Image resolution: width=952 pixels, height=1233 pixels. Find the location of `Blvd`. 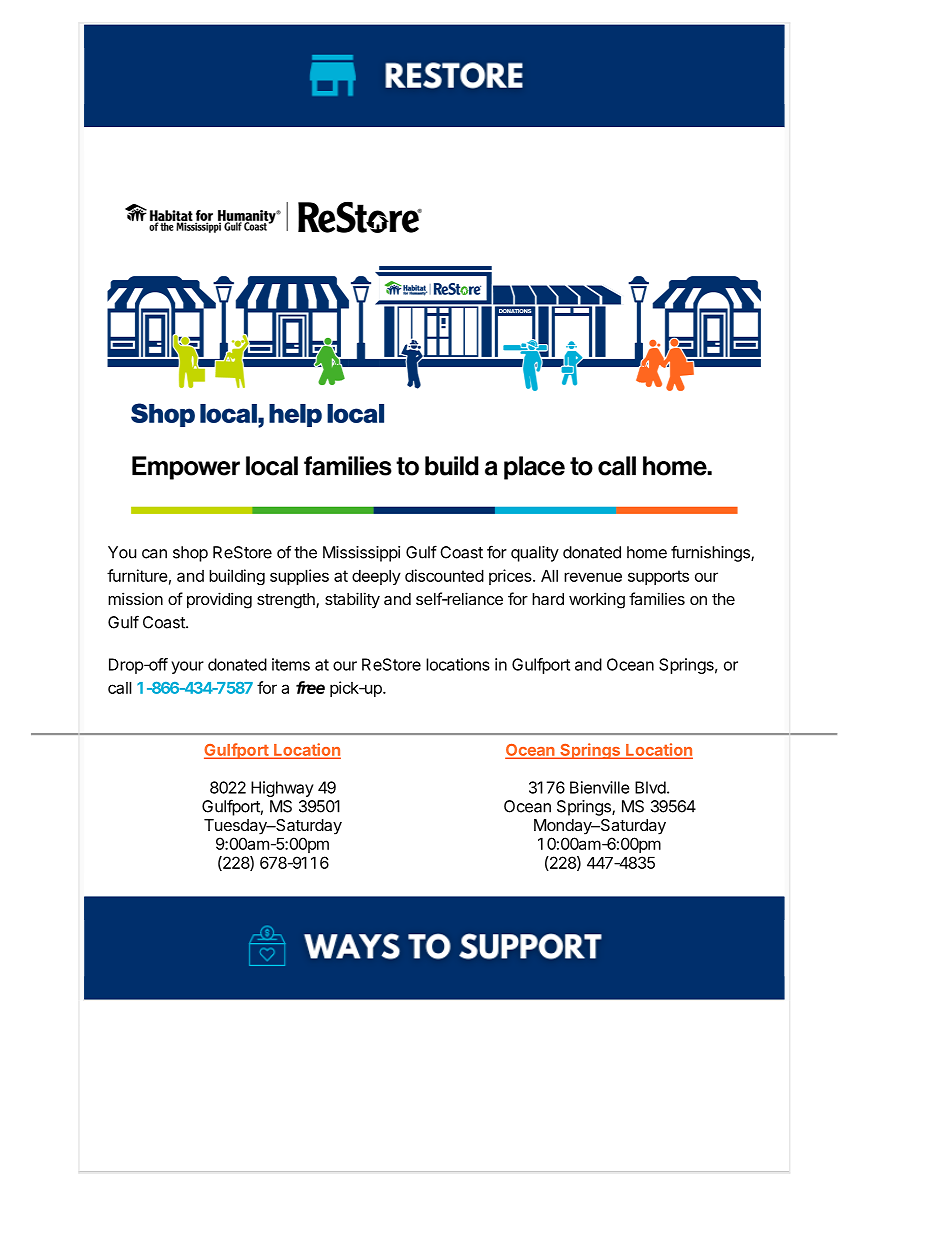

Blvd is located at coordinates (650, 787).
